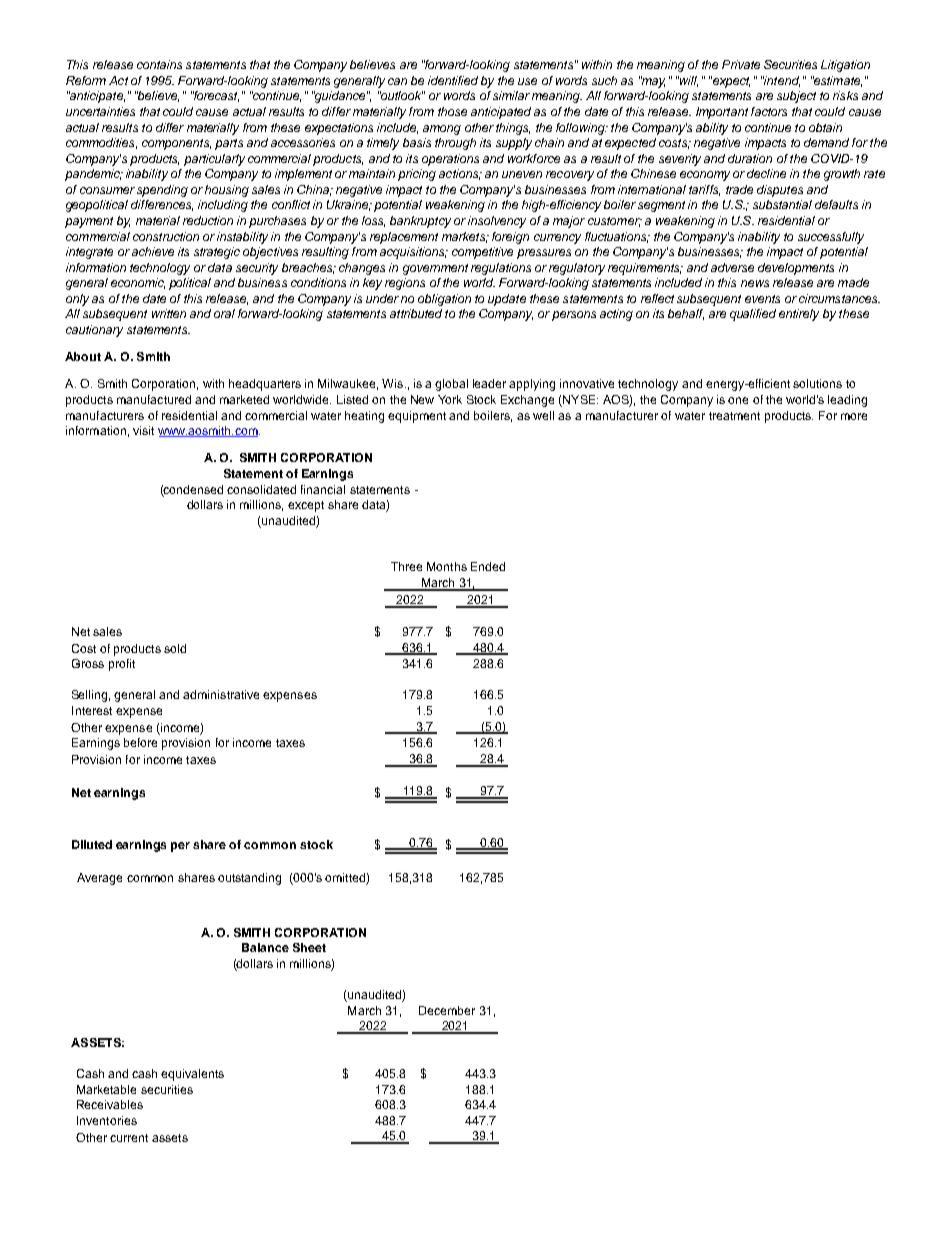 The image size is (952, 1233). What do you see at coordinates (447, 566) in the screenshot?
I see `Months` at bounding box center [447, 566].
